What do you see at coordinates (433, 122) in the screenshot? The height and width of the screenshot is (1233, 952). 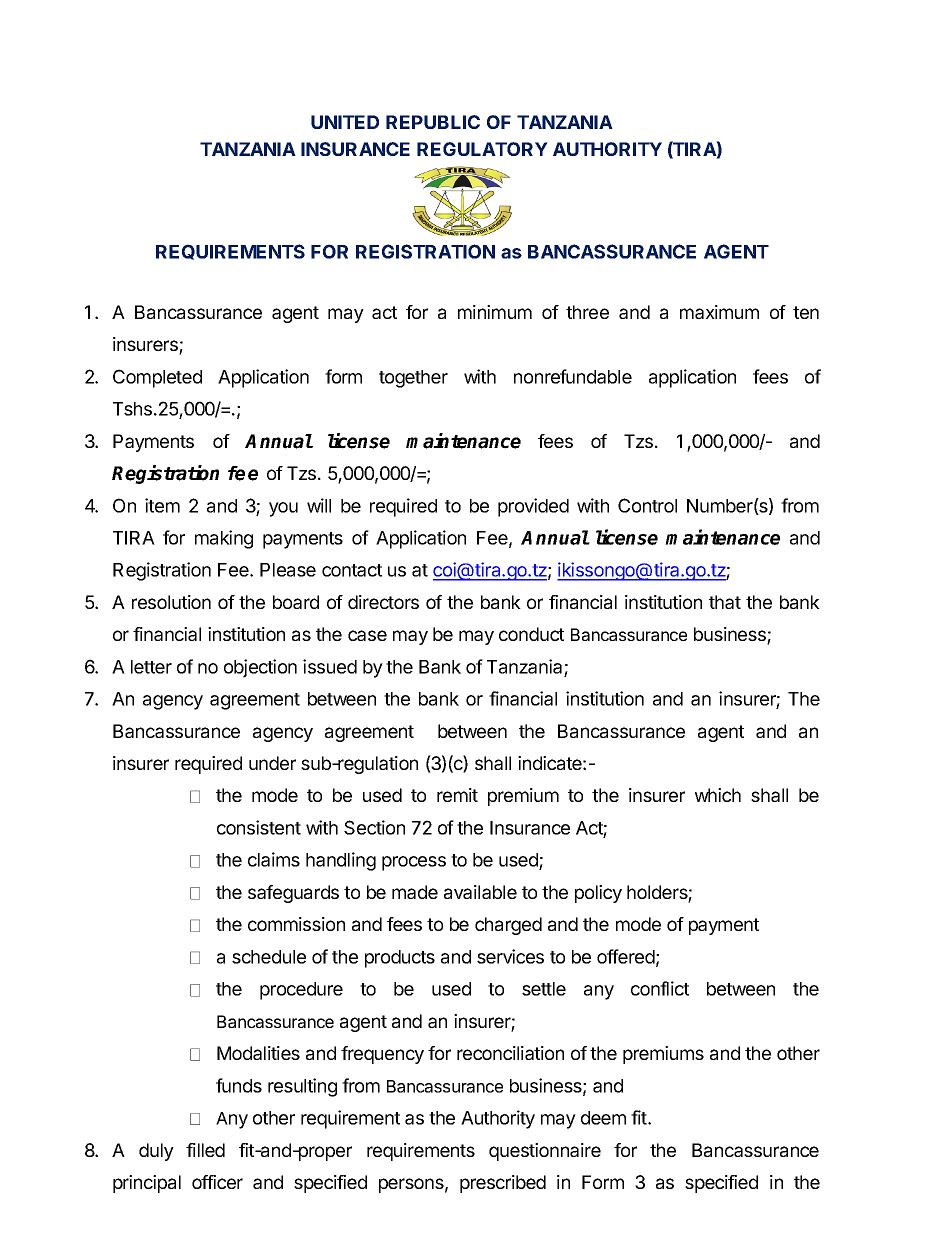 I see `REPUBLIC` at bounding box center [433, 122].
